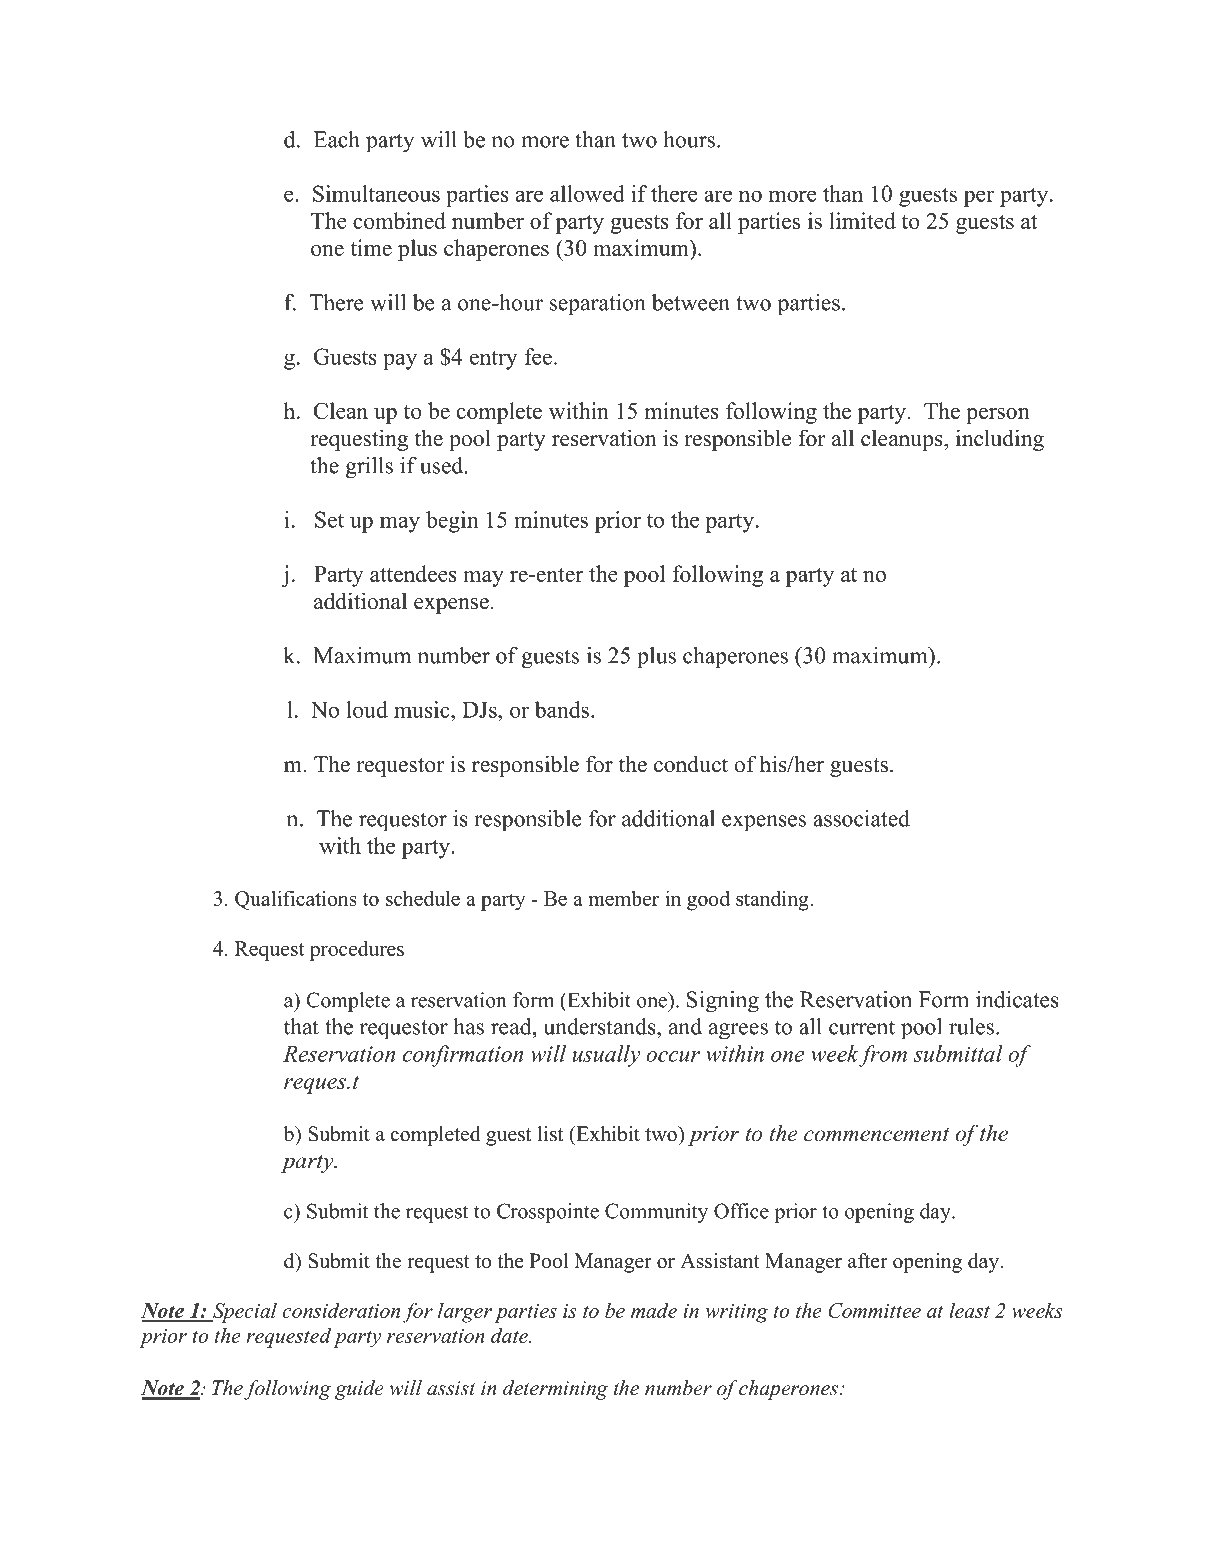  I want to click on limited, so click(862, 220).
